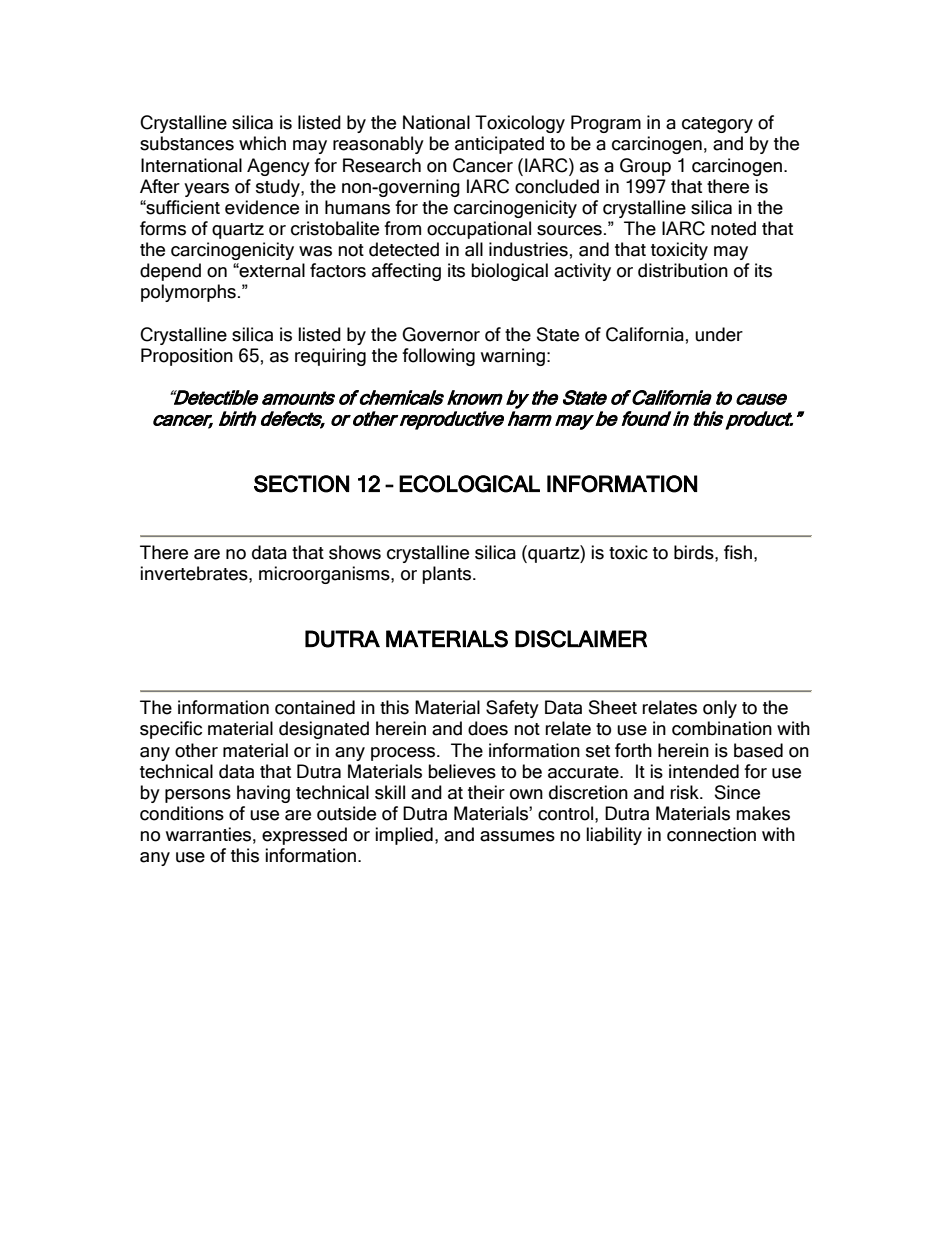  Describe the element at coordinates (315, 707) in the screenshot. I see `contained` at that location.
